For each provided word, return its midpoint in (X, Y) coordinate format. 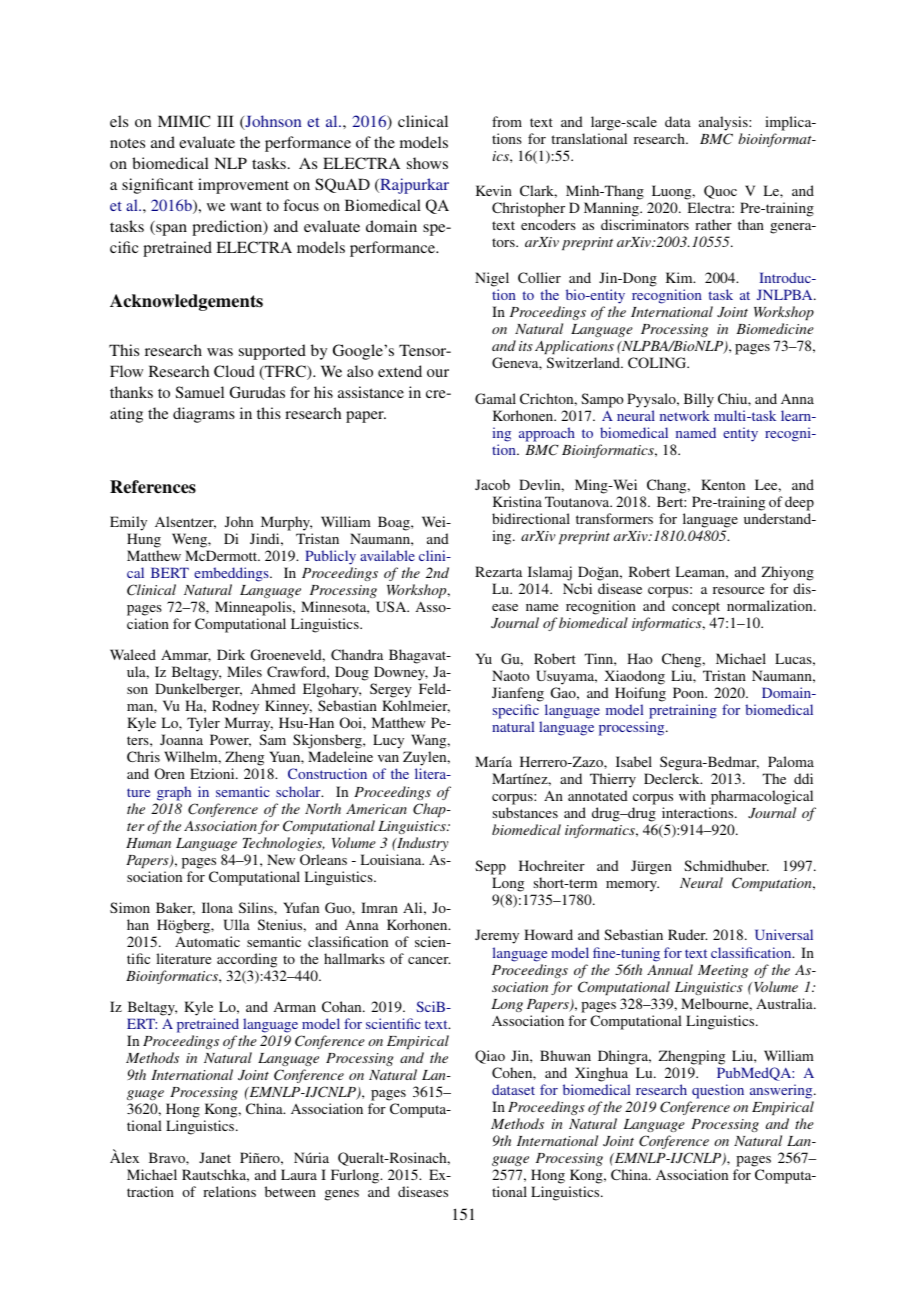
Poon (690, 692)
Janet (215, 1157)
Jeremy (497, 936)
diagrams (204, 415)
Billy (699, 400)
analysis (724, 123)
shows (427, 163)
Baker (175, 908)
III (225, 121)
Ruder (687, 934)
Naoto (511, 675)
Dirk (231, 654)
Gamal (495, 398)
